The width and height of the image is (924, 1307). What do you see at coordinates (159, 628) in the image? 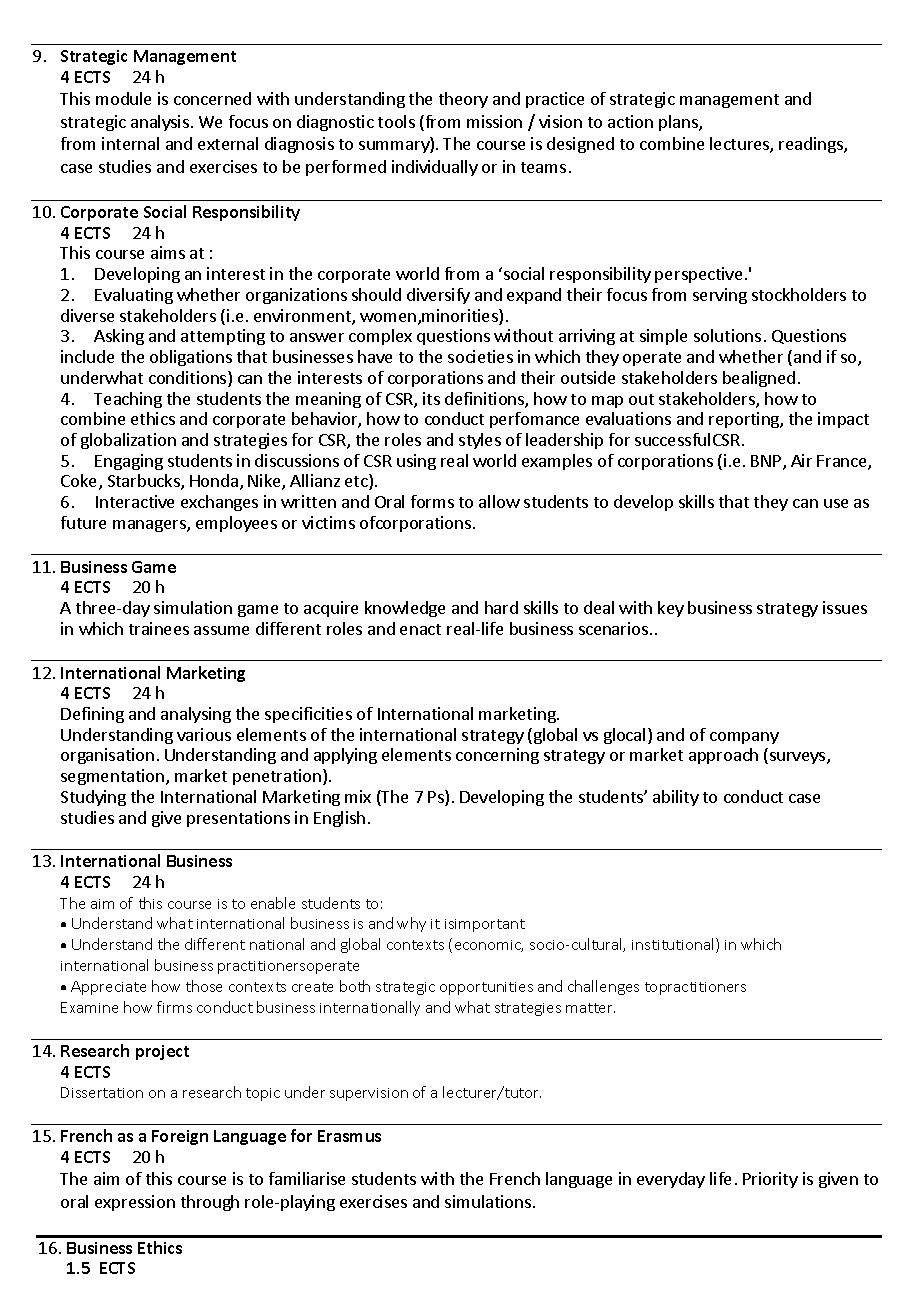
I see `trainees` at bounding box center [159, 628].
